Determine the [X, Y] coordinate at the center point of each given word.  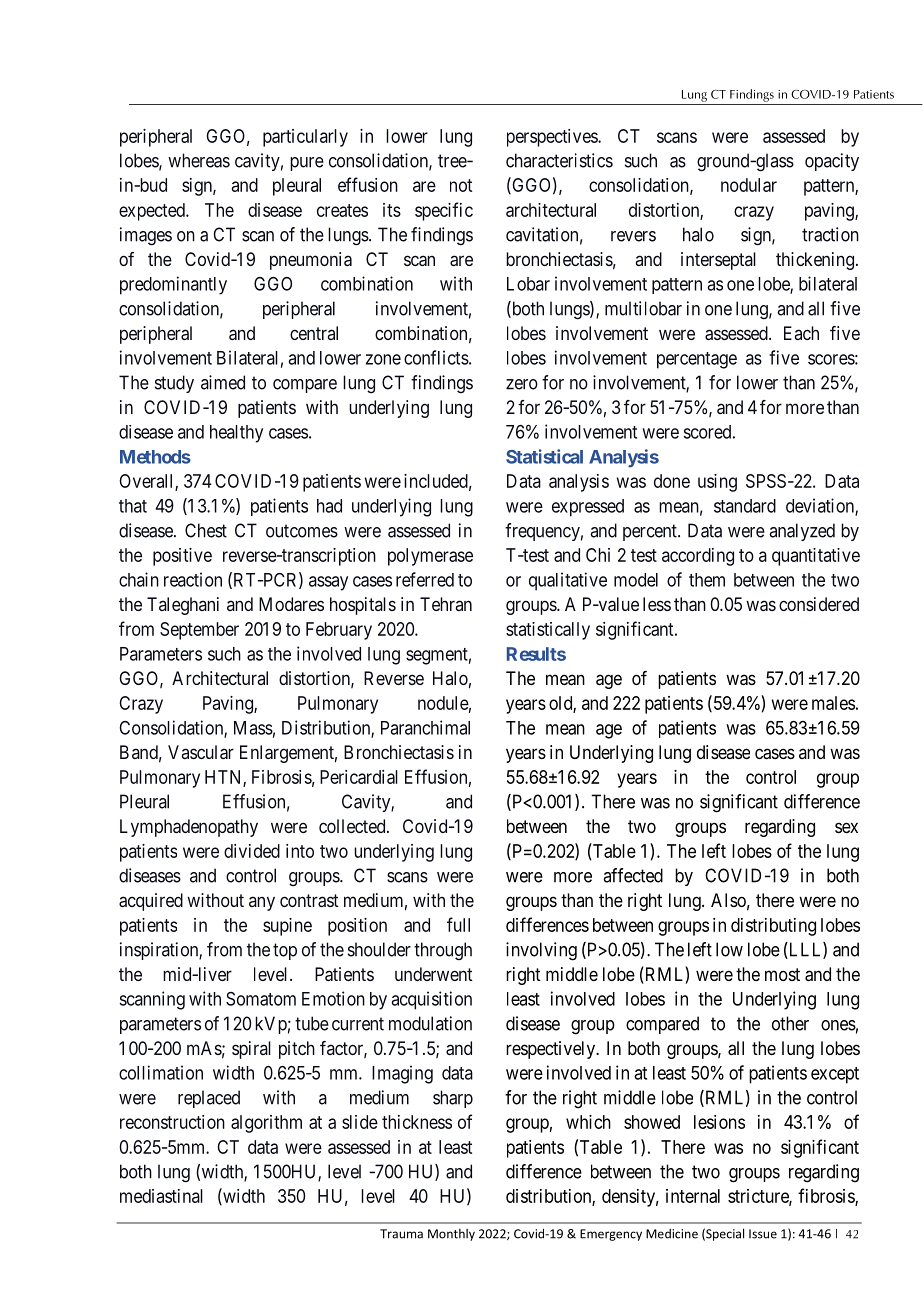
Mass [253, 728]
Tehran [446, 604]
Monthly [451, 1235]
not [461, 185]
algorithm [266, 1124]
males [833, 703]
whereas [199, 160]
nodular [749, 185]
